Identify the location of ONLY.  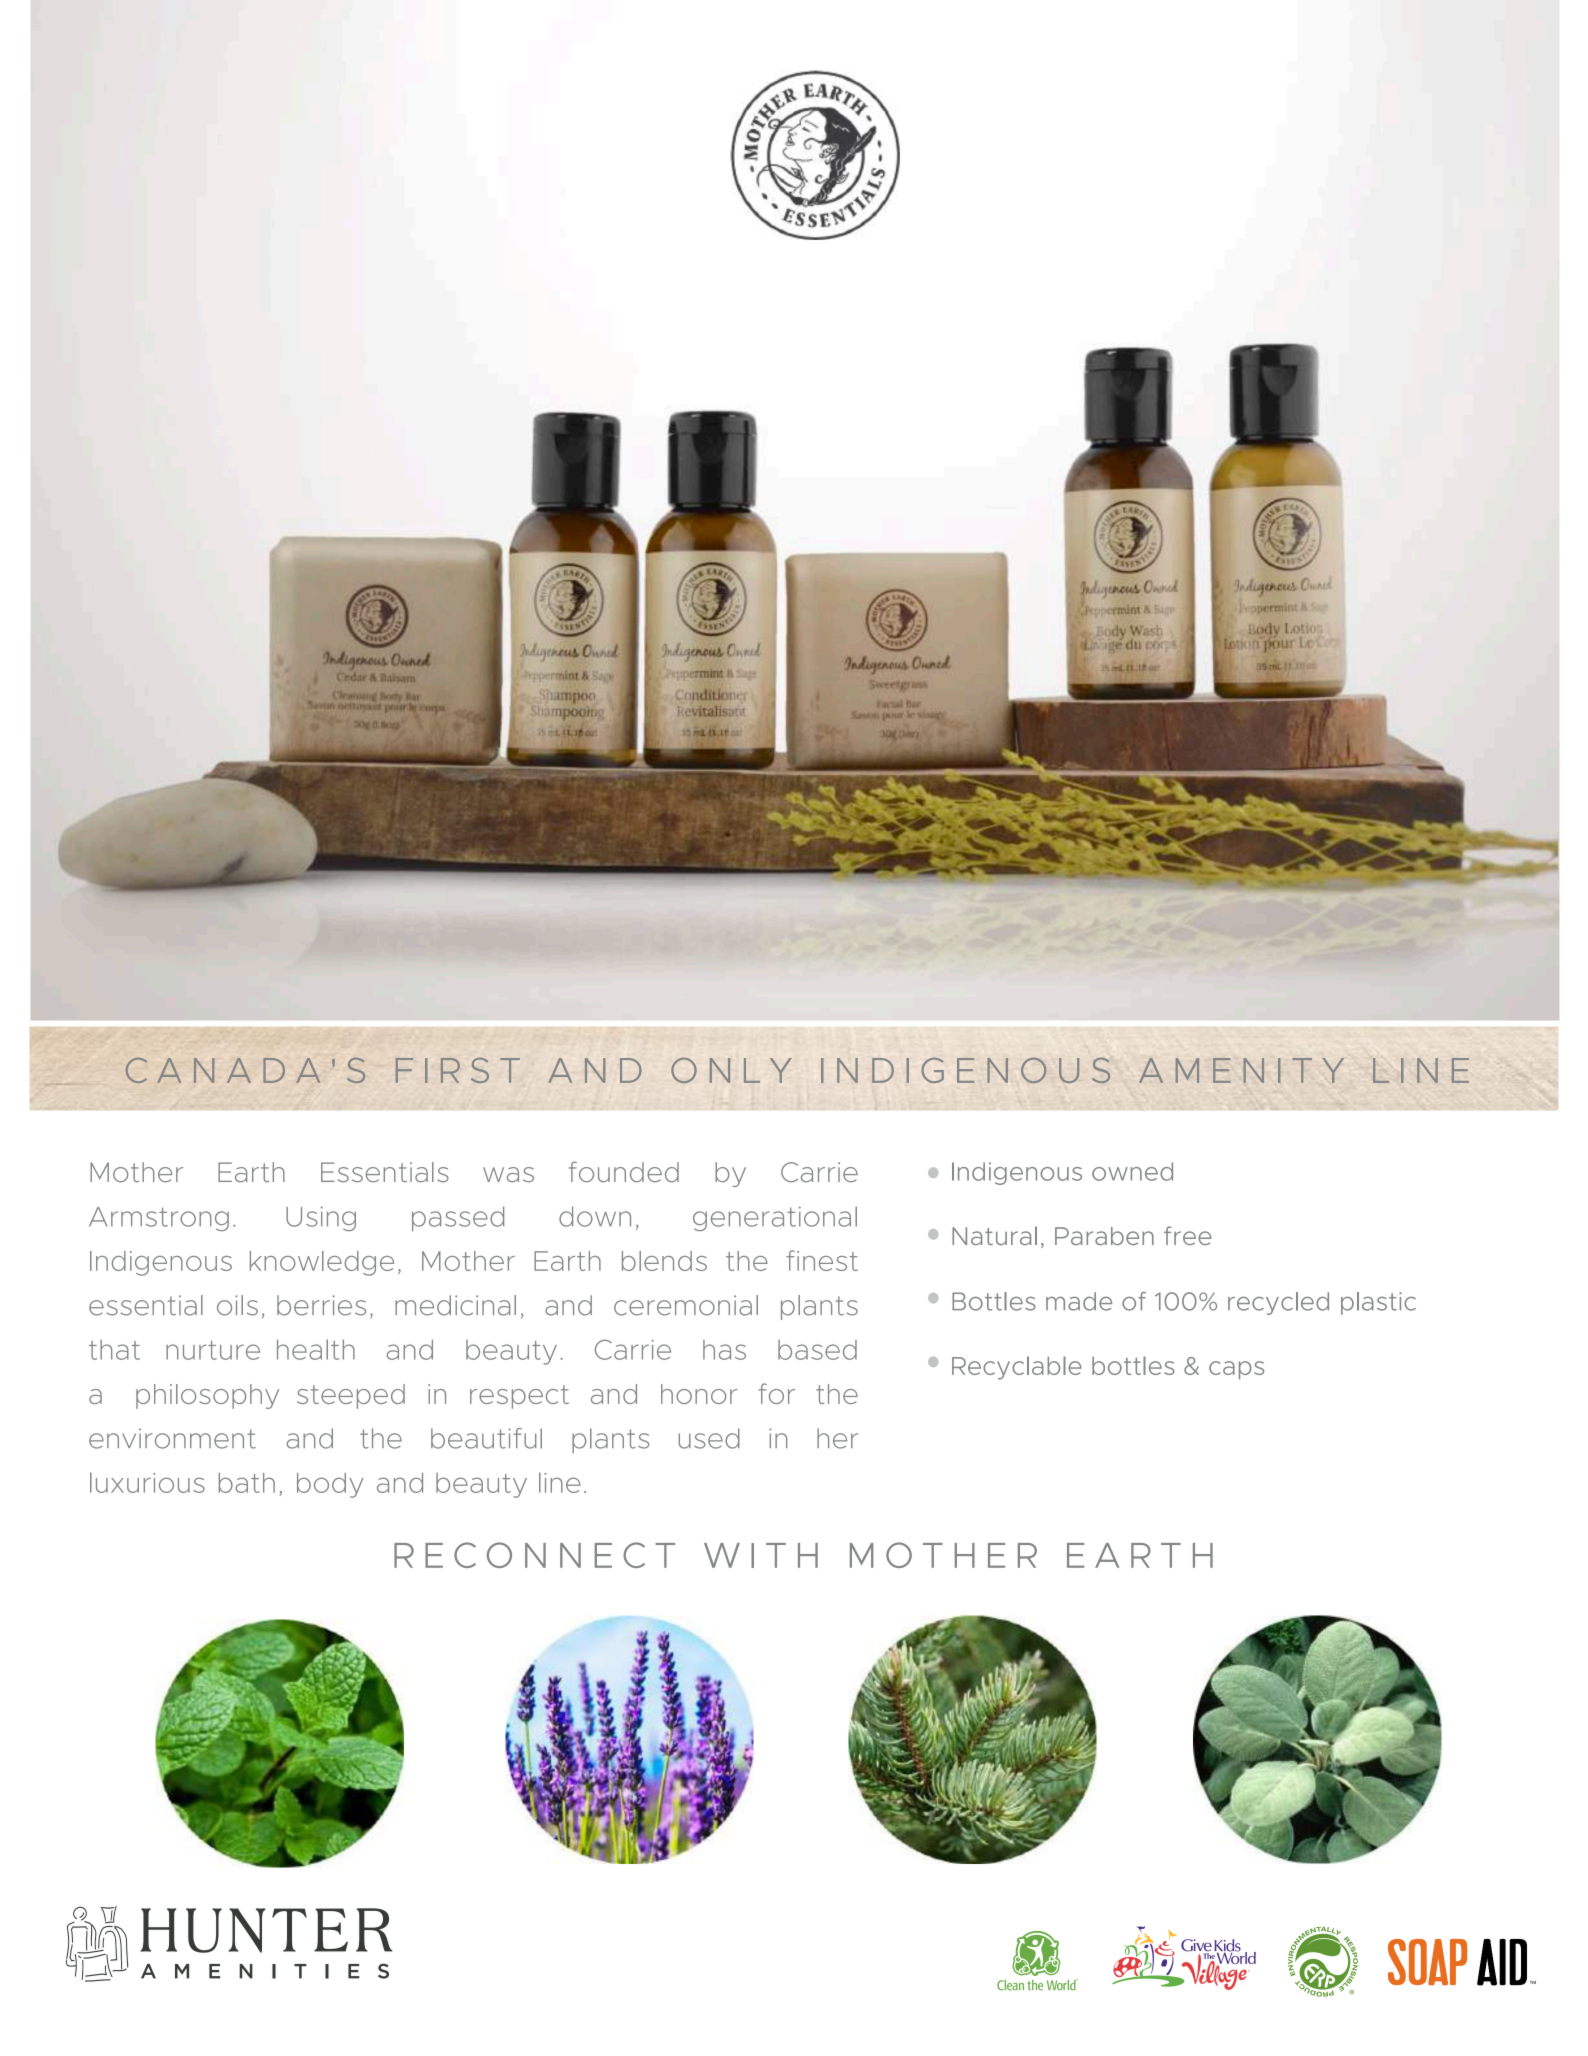
(731, 1070).
